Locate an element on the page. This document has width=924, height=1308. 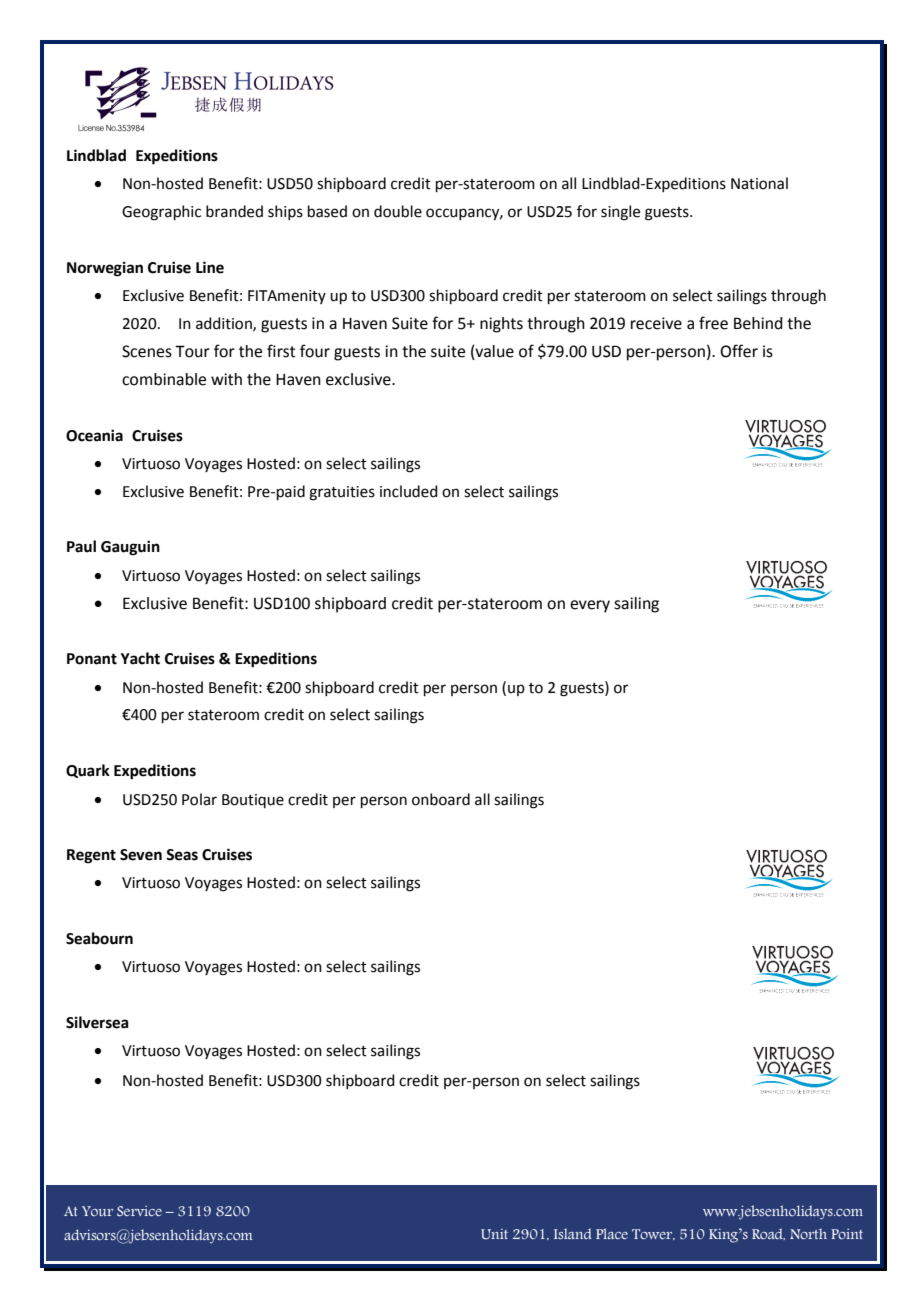
every is located at coordinates (590, 606).
